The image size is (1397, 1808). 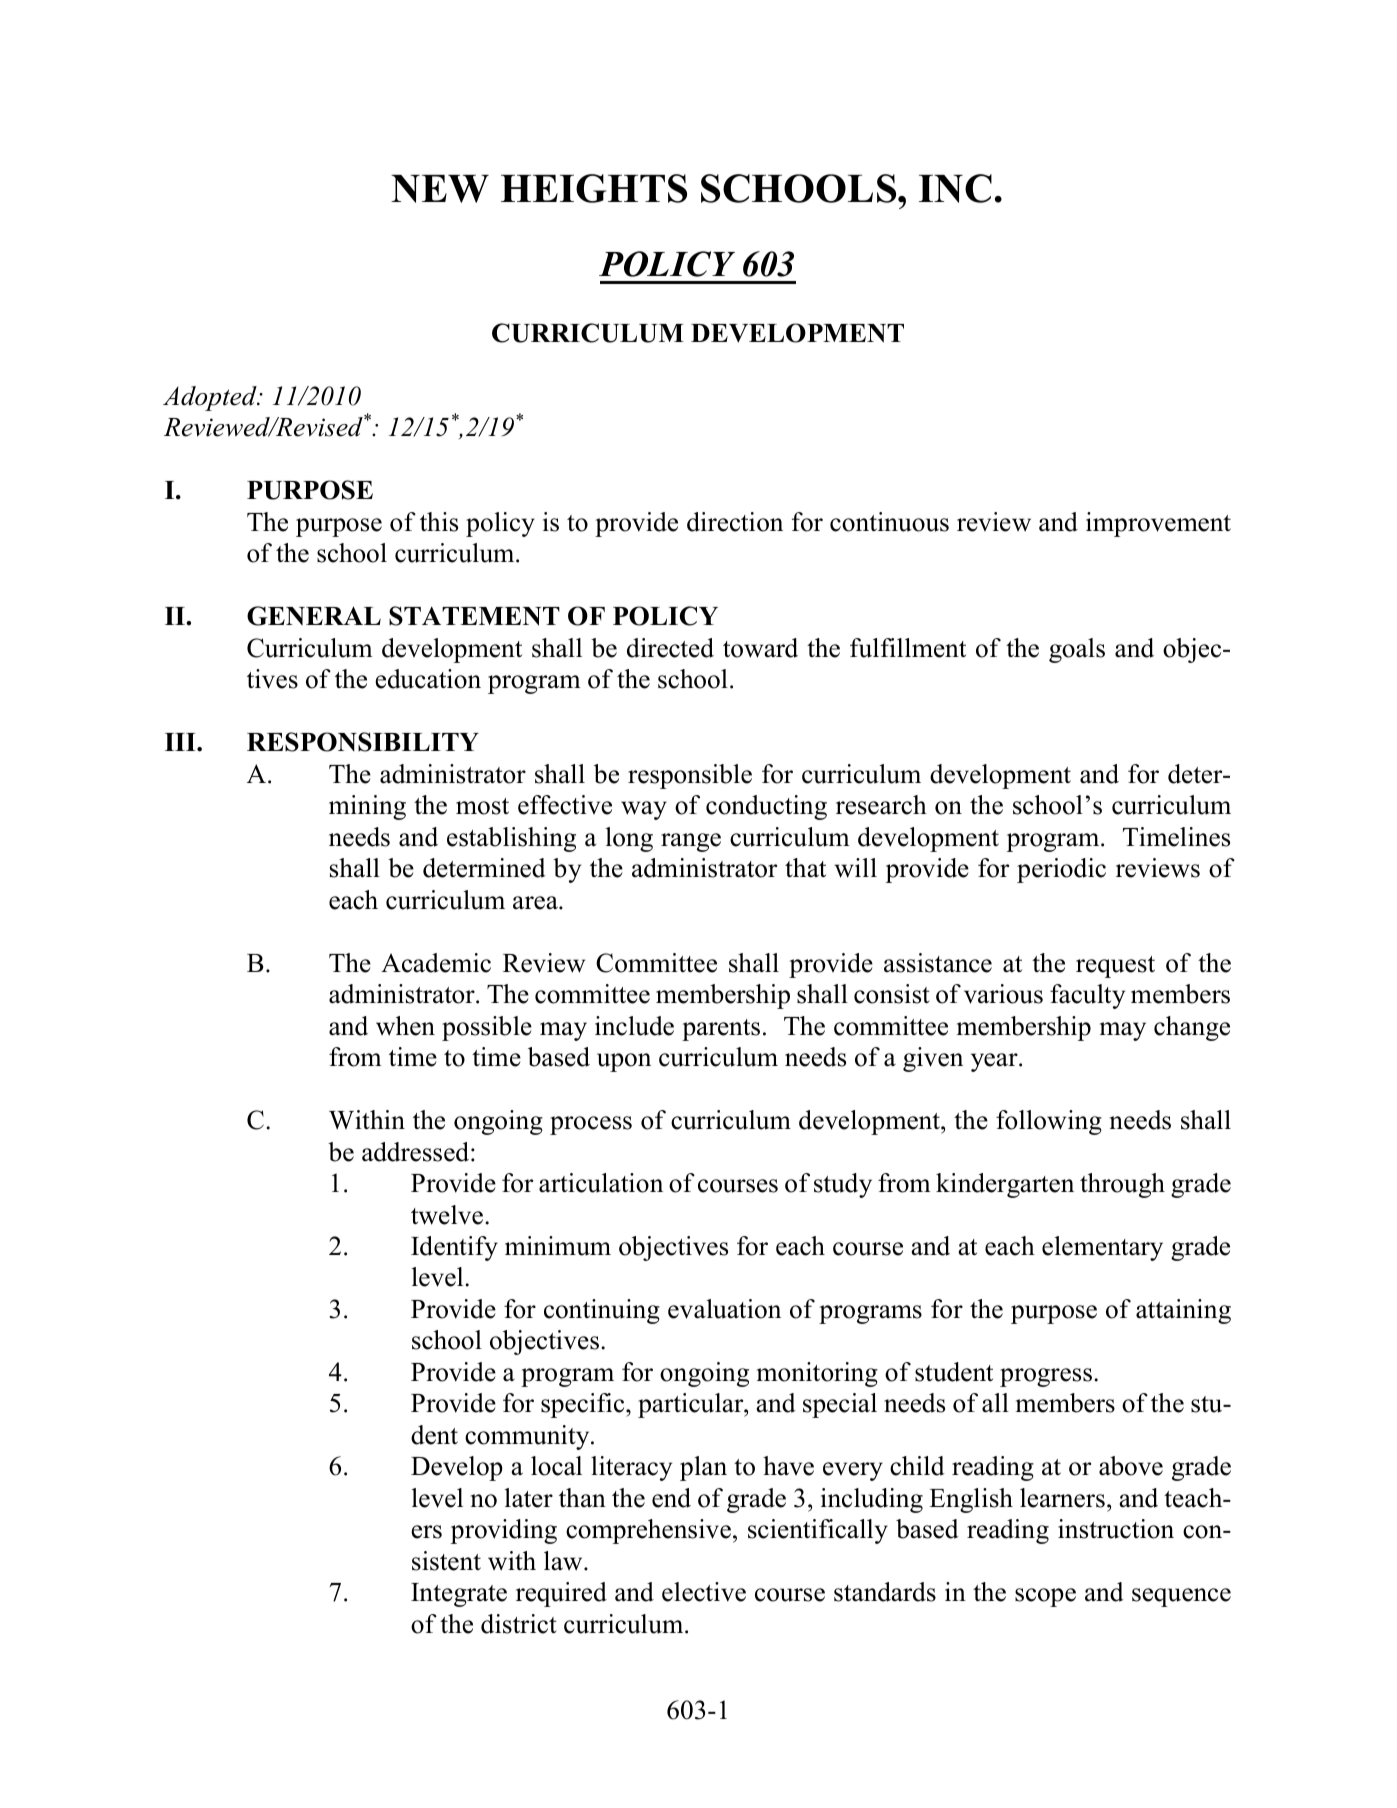 What do you see at coordinates (459, 1595) in the screenshot?
I see `Integrate` at bounding box center [459, 1595].
